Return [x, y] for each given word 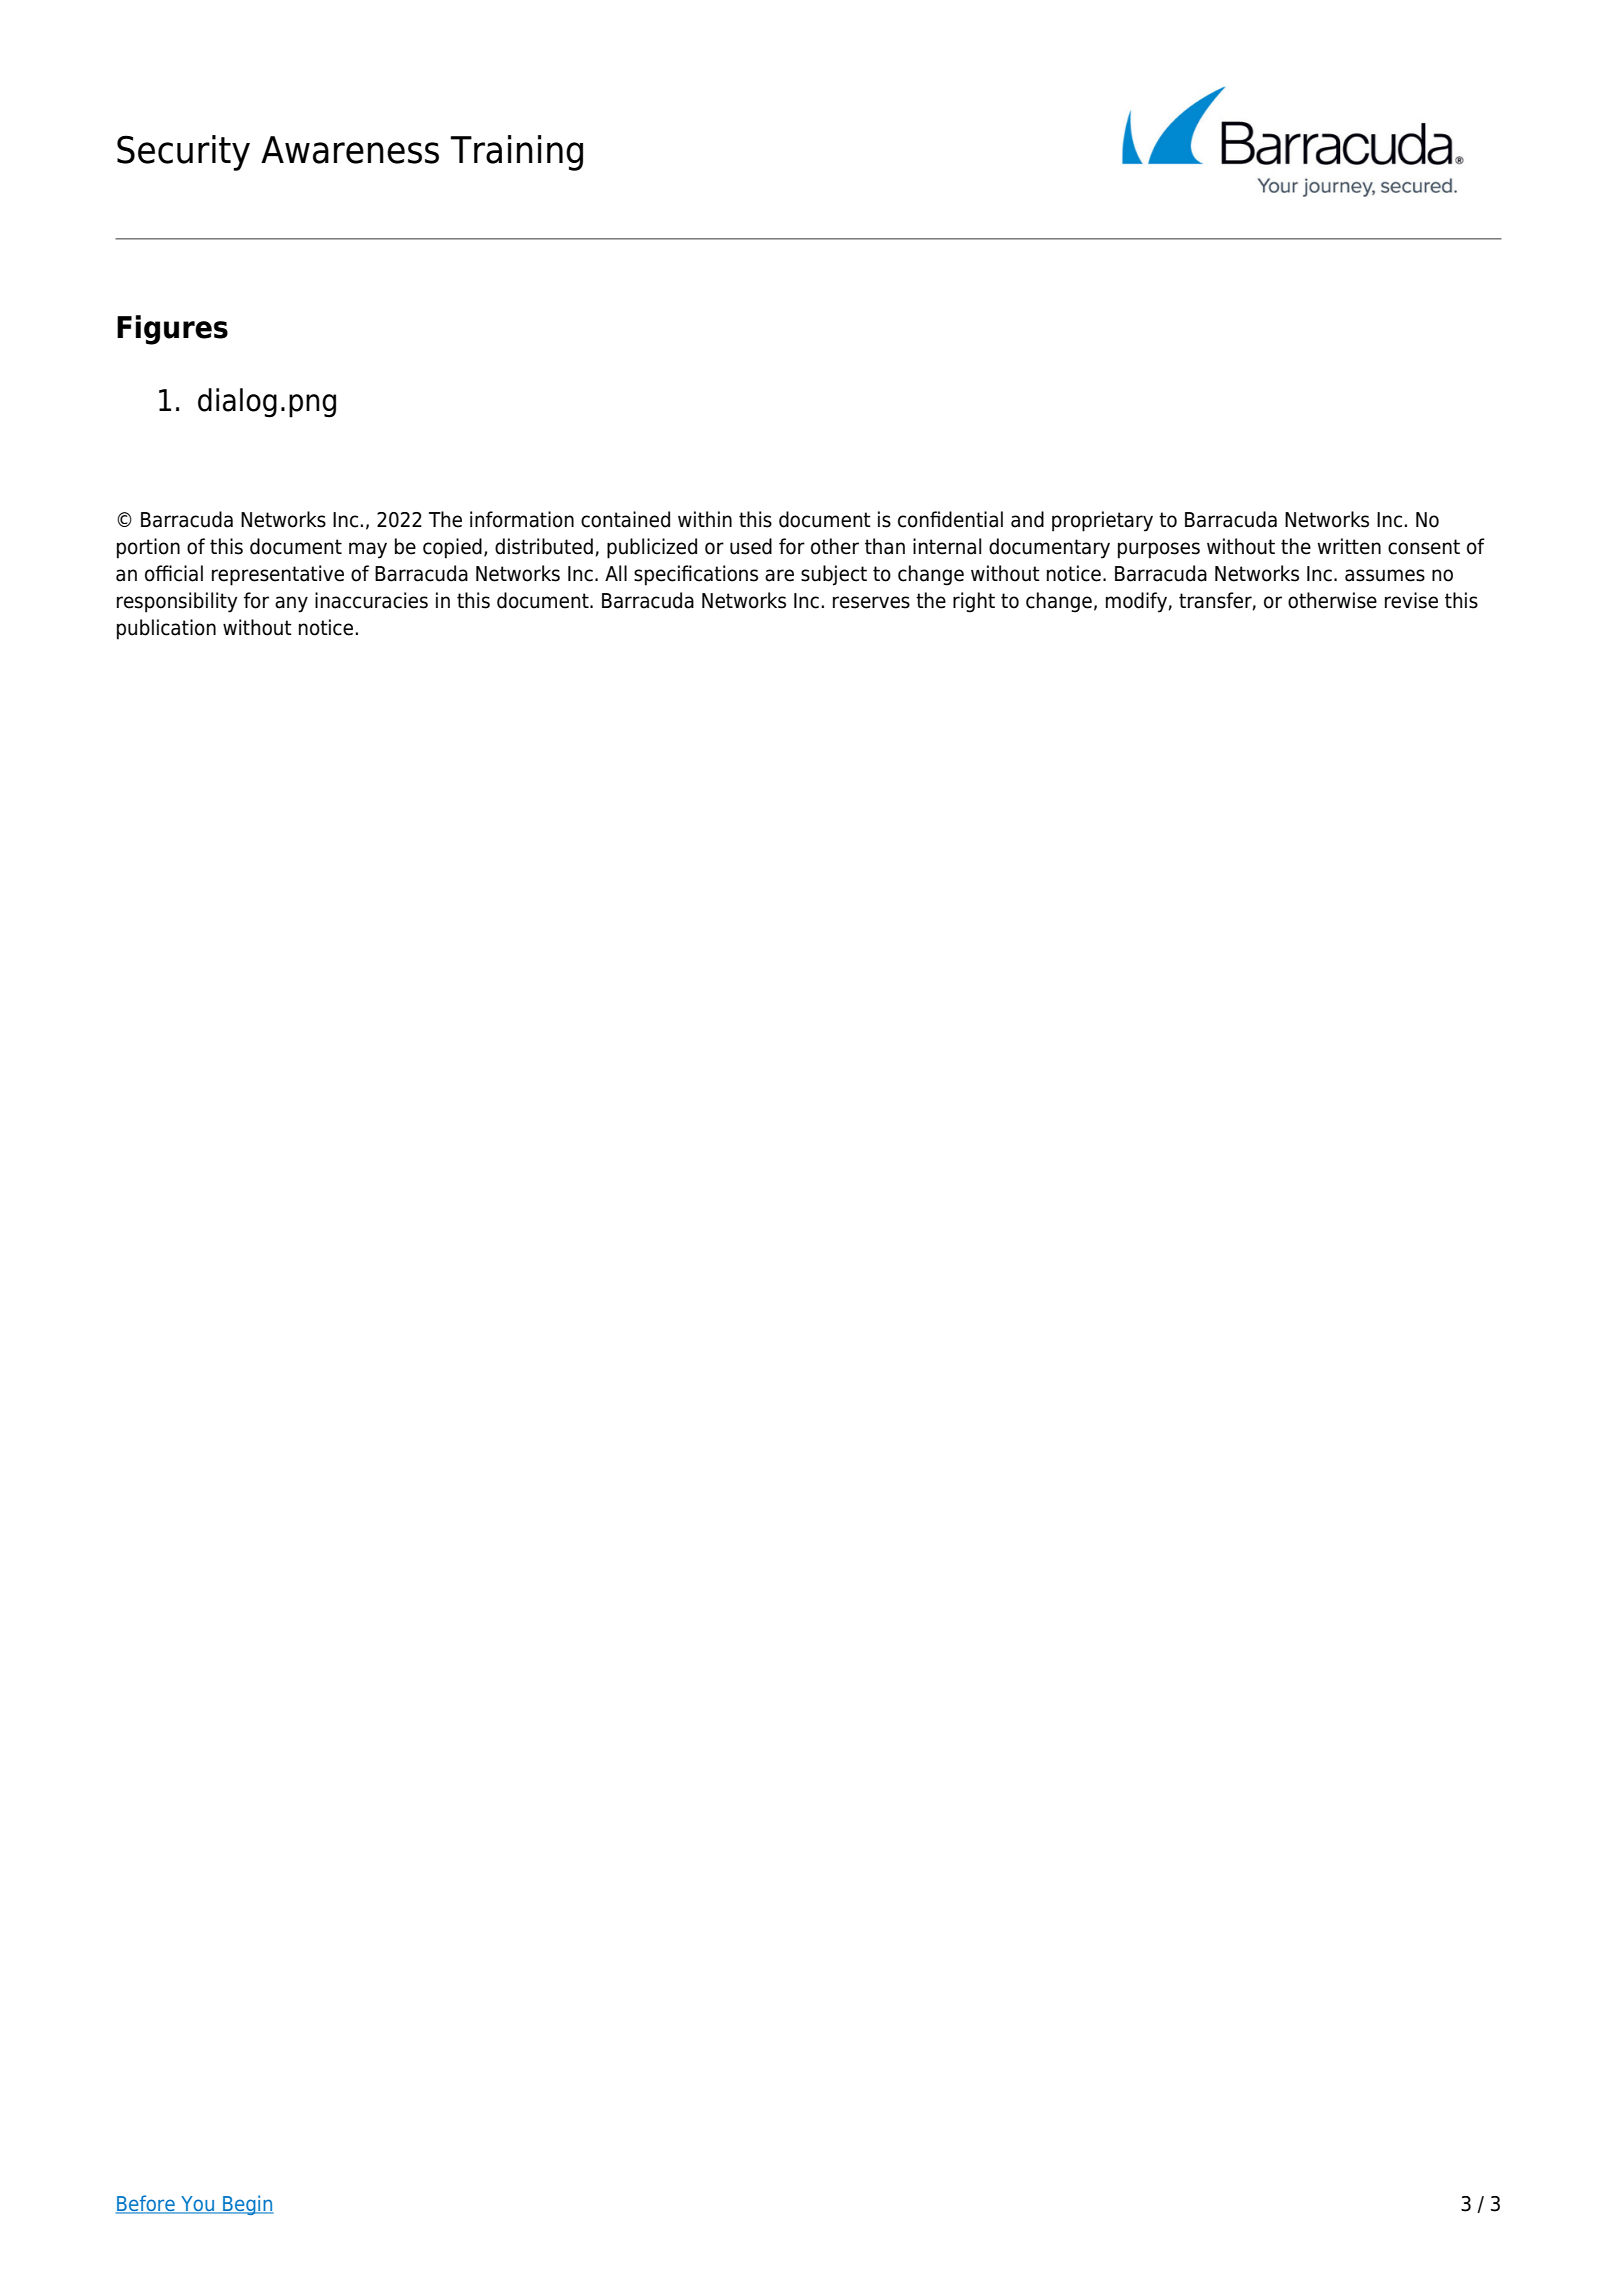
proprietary [1102, 521]
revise [1411, 600]
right [974, 602]
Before [146, 2204]
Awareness [350, 150]
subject [834, 575]
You [197, 2205]
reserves [871, 602]
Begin [247, 2205]
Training [516, 153]
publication [166, 629]
